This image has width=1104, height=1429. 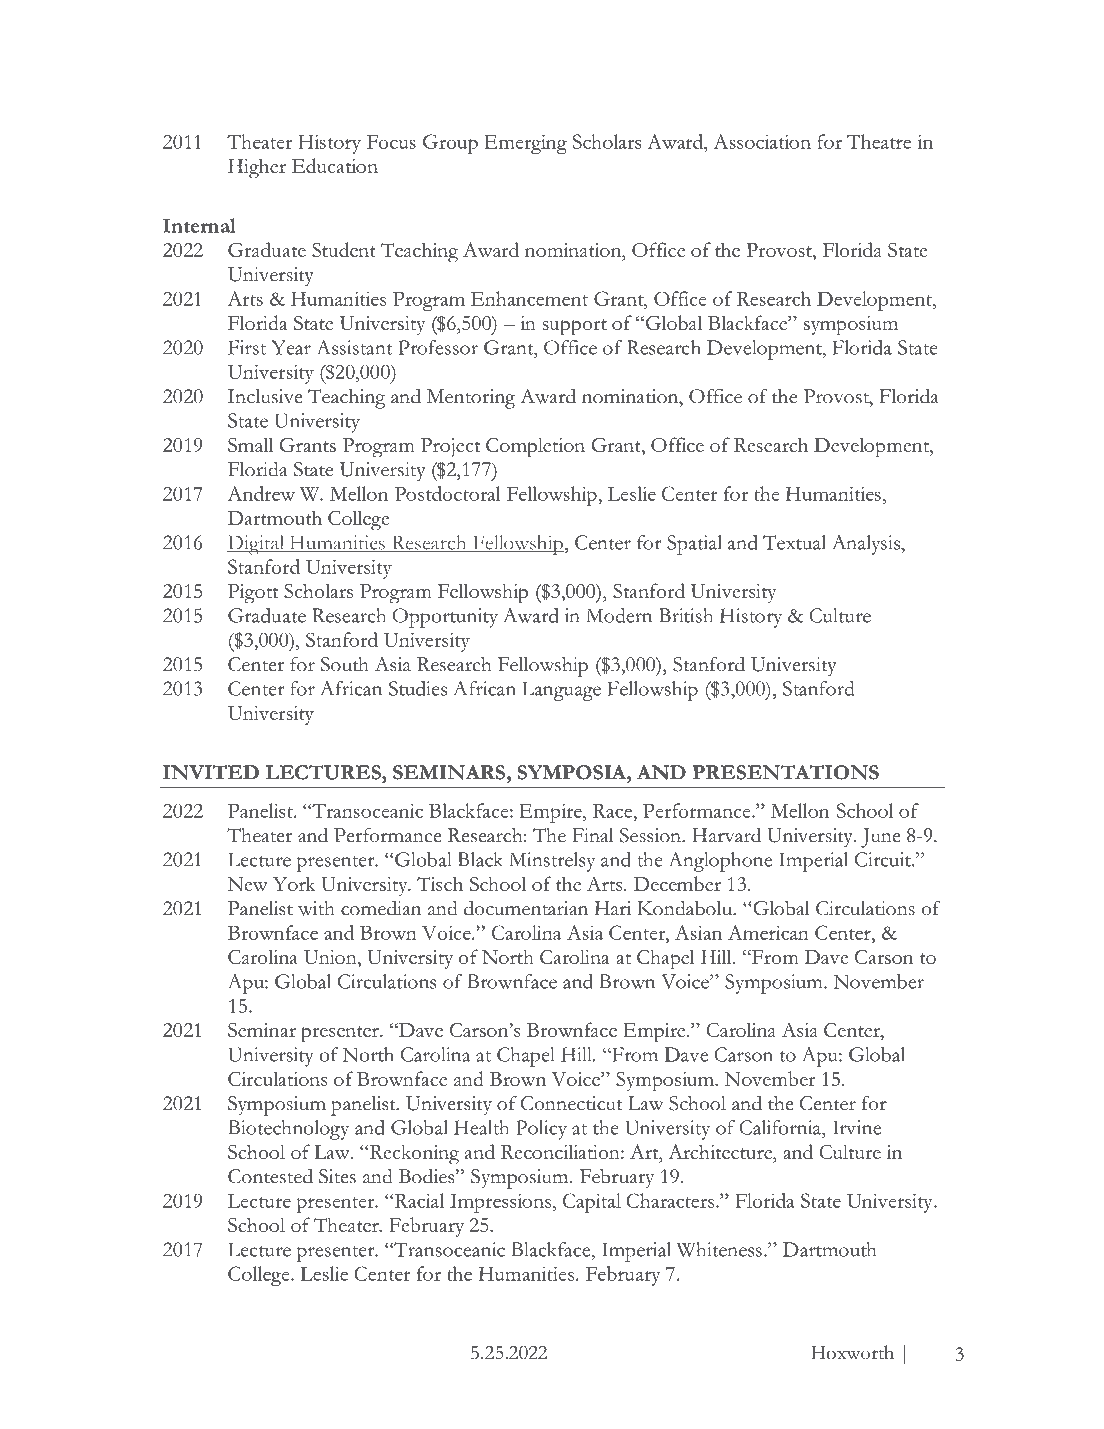 I want to click on Higher, so click(x=257, y=168).
